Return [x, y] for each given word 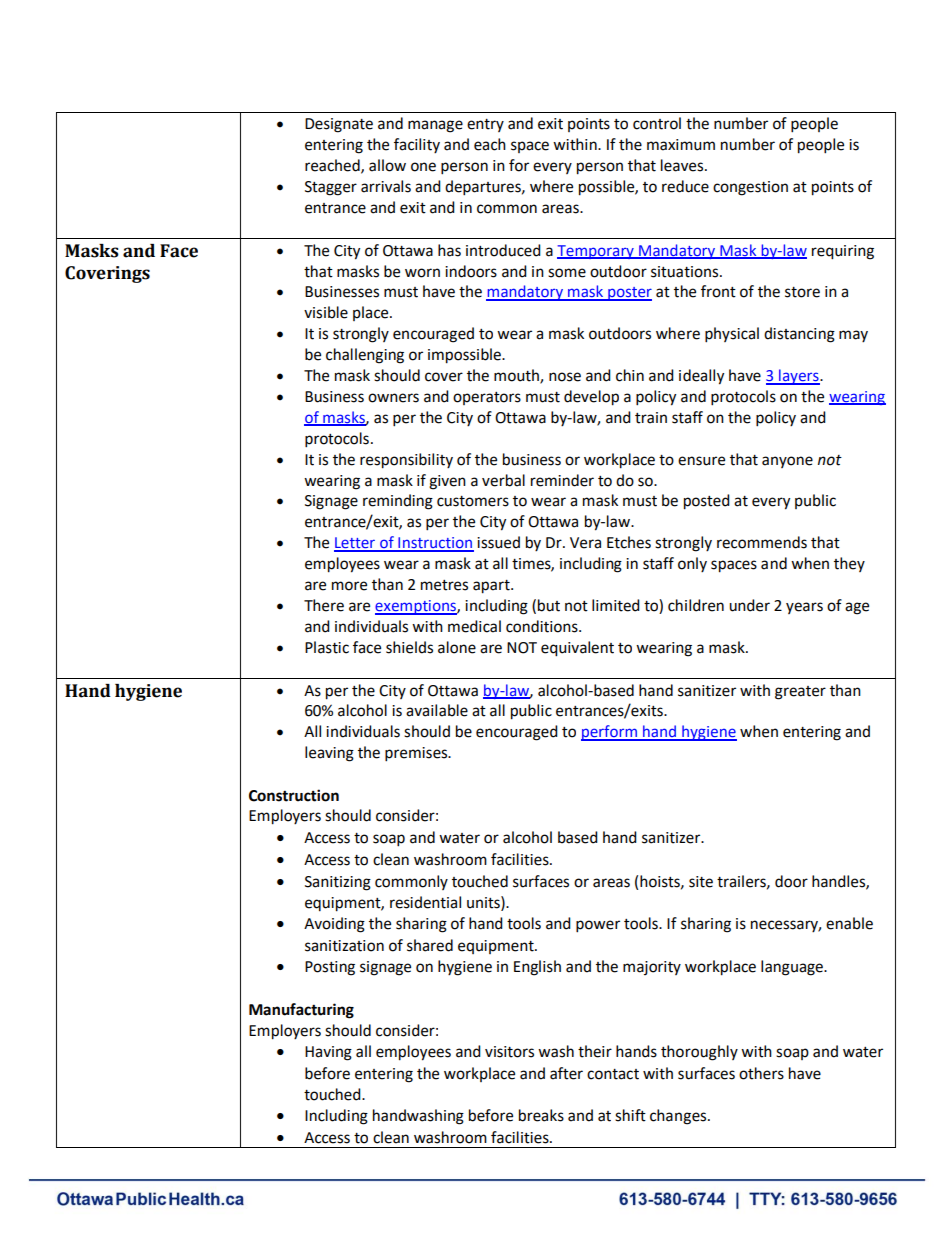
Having [328, 1053]
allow [387, 165]
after [566, 1073]
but [549, 605]
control [657, 123]
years [804, 608]
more [349, 586]
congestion [750, 188]
